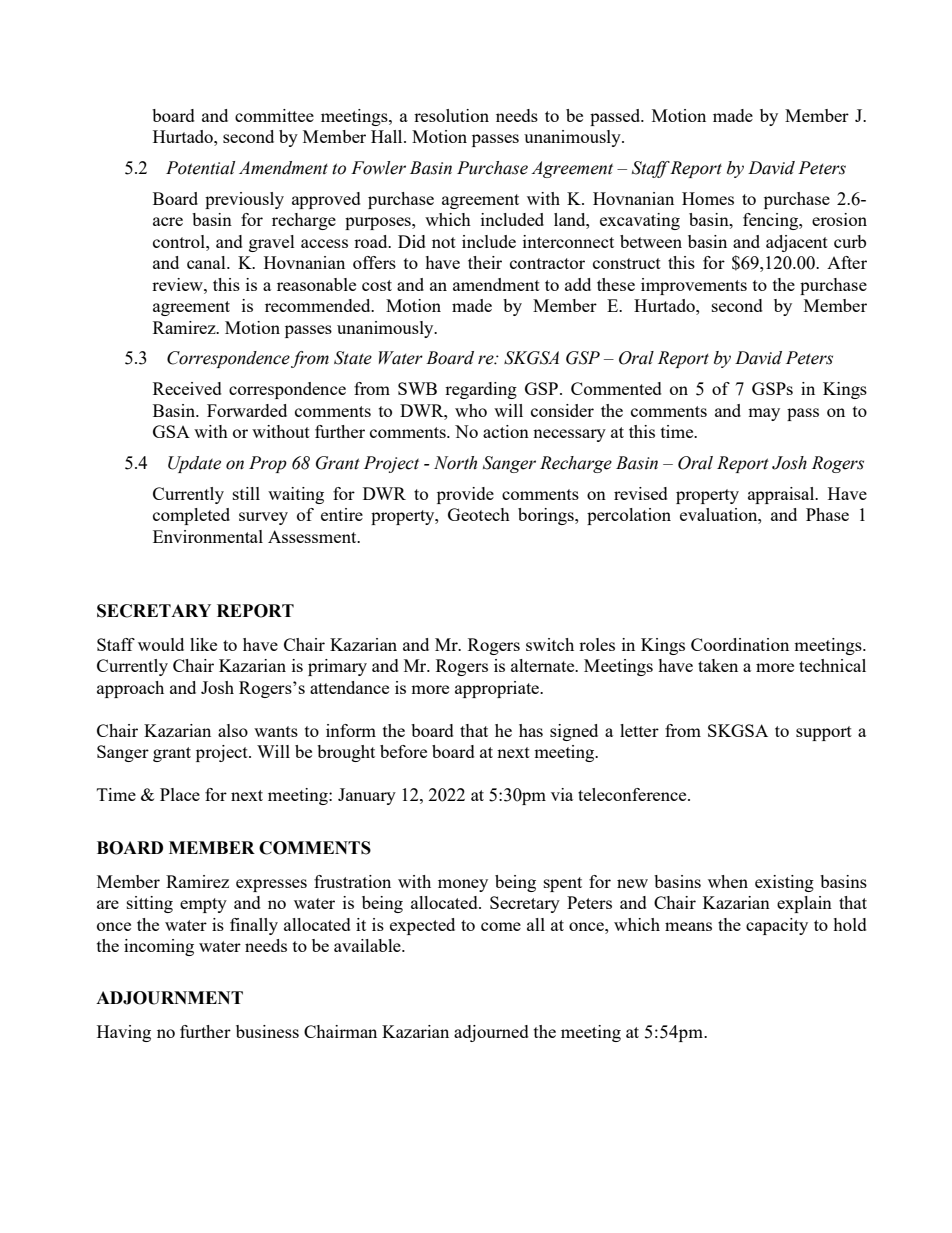 The height and width of the document is (1233, 952). I want to click on Environmental, so click(208, 536).
